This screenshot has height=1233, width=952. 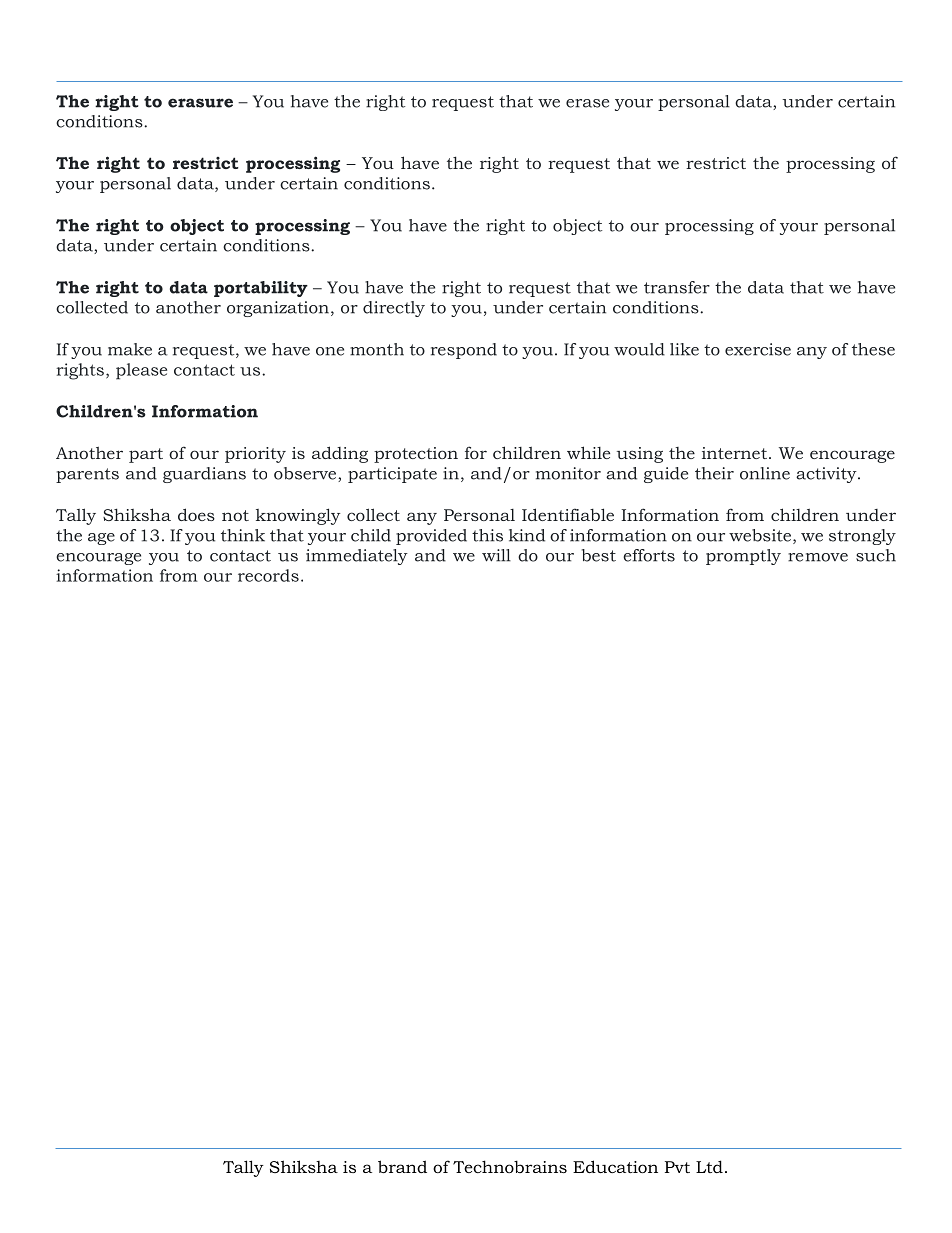 What do you see at coordinates (818, 557) in the screenshot?
I see `remove` at bounding box center [818, 557].
